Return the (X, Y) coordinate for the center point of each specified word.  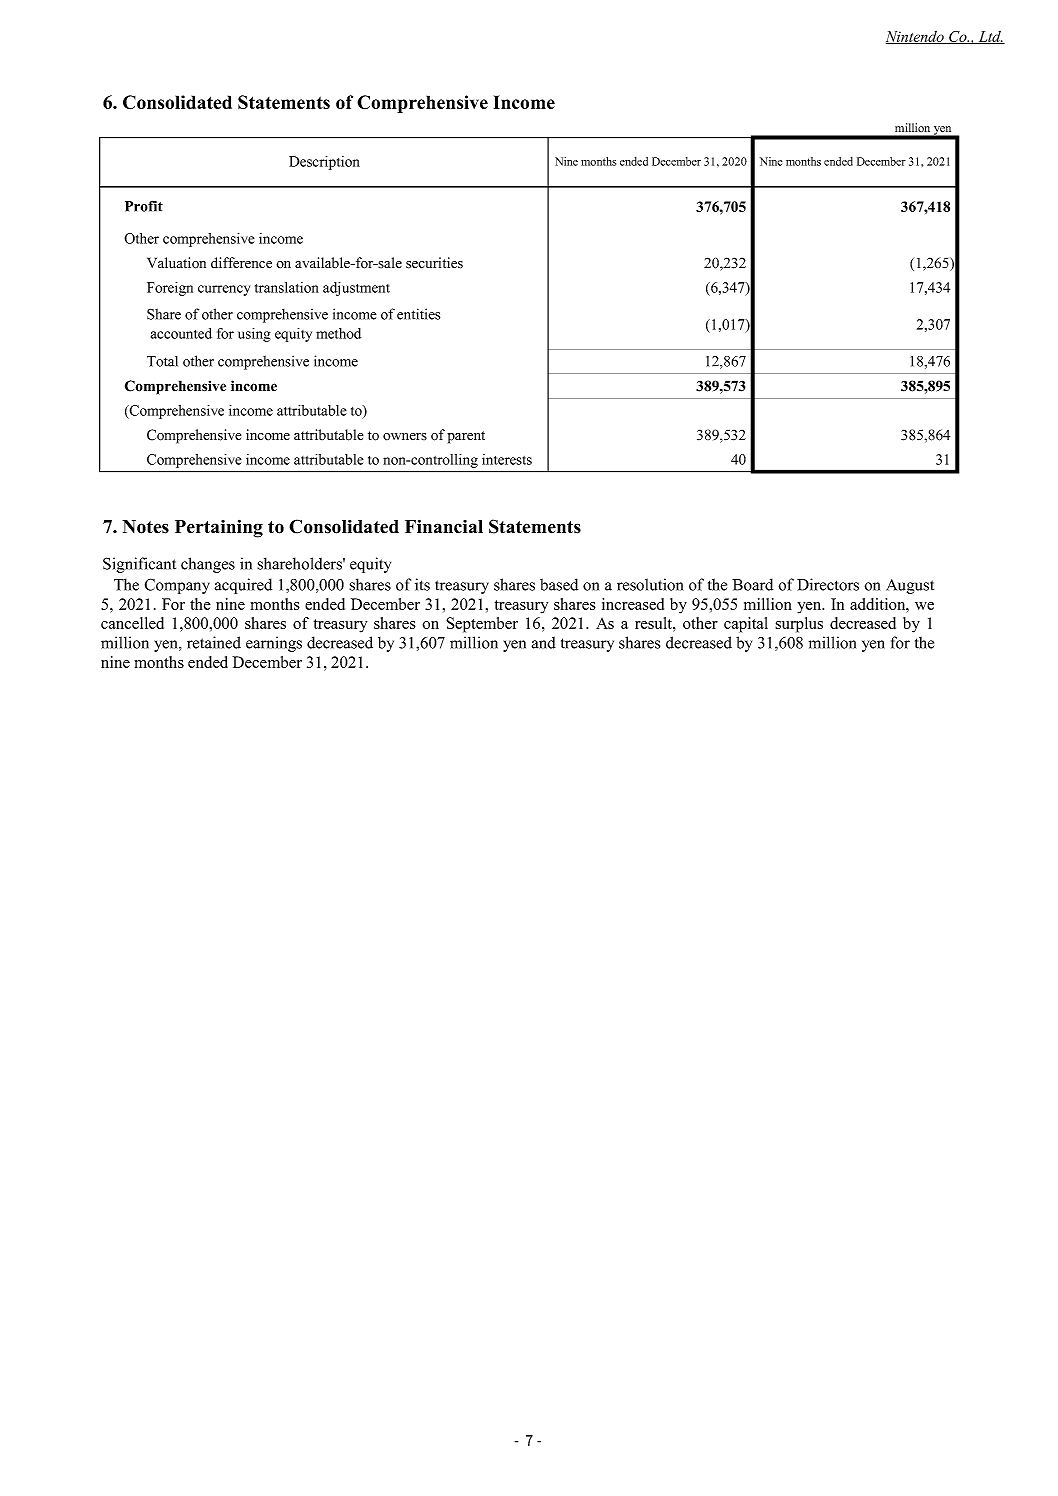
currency (224, 290)
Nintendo (916, 37)
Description (324, 163)
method (338, 333)
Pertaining (219, 528)
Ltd (990, 37)
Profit (144, 206)
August (910, 586)
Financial (444, 526)
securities (434, 263)
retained (214, 642)
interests (507, 459)
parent (466, 437)
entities (418, 314)
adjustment (356, 289)
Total (162, 361)
